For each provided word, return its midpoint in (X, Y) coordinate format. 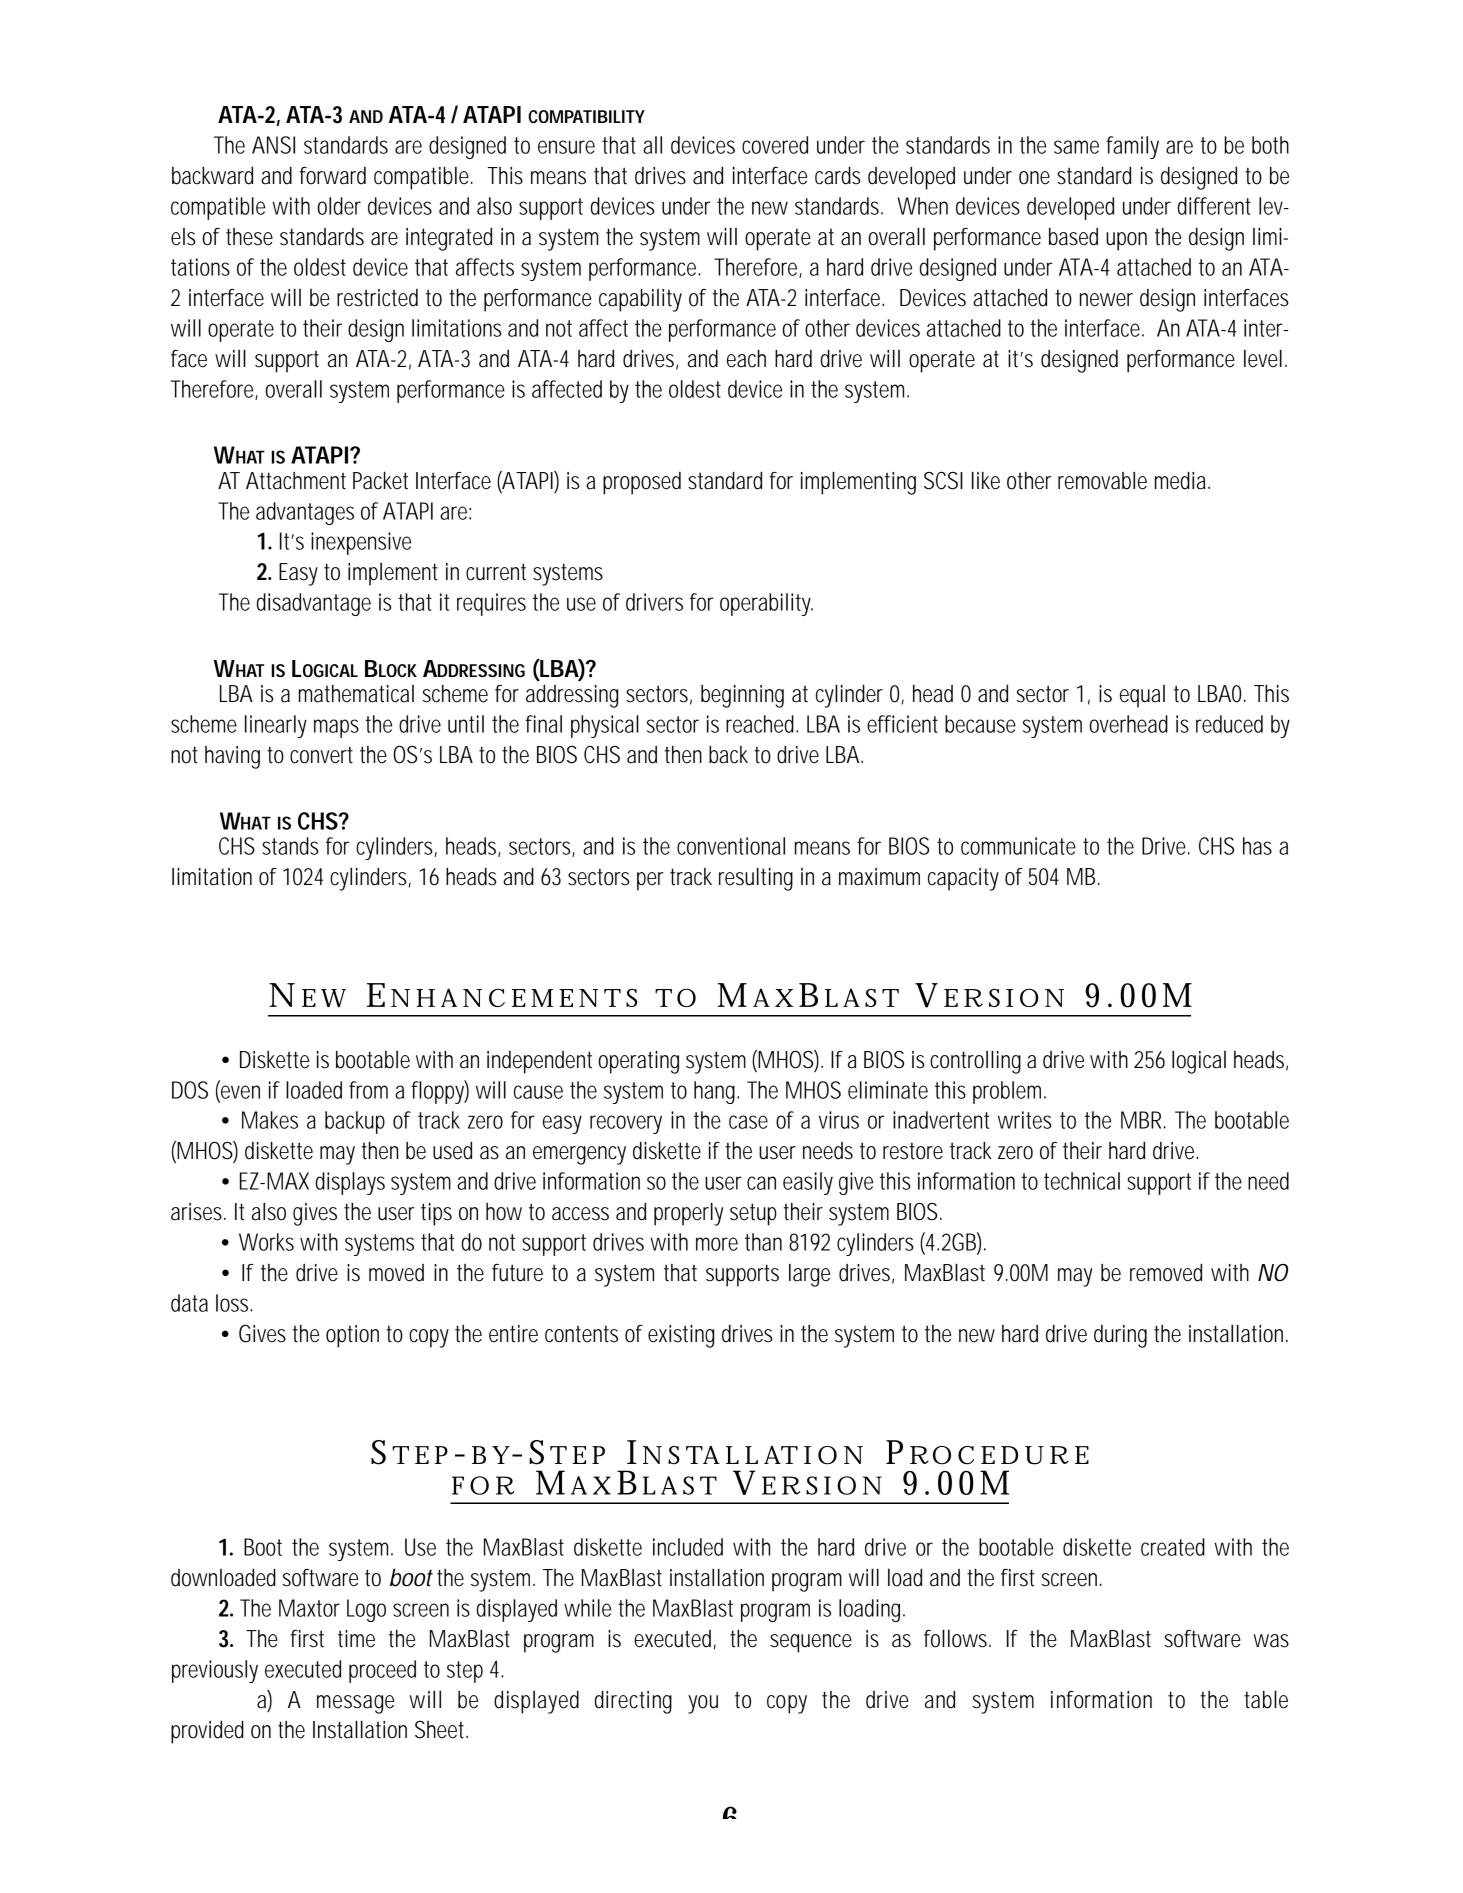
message (355, 1704)
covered (775, 145)
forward (333, 176)
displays (350, 1183)
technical (1082, 1181)
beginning (742, 696)
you (703, 1704)
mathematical (356, 694)
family (1132, 147)
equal (1142, 696)
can (761, 1183)
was (1271, 1641)
